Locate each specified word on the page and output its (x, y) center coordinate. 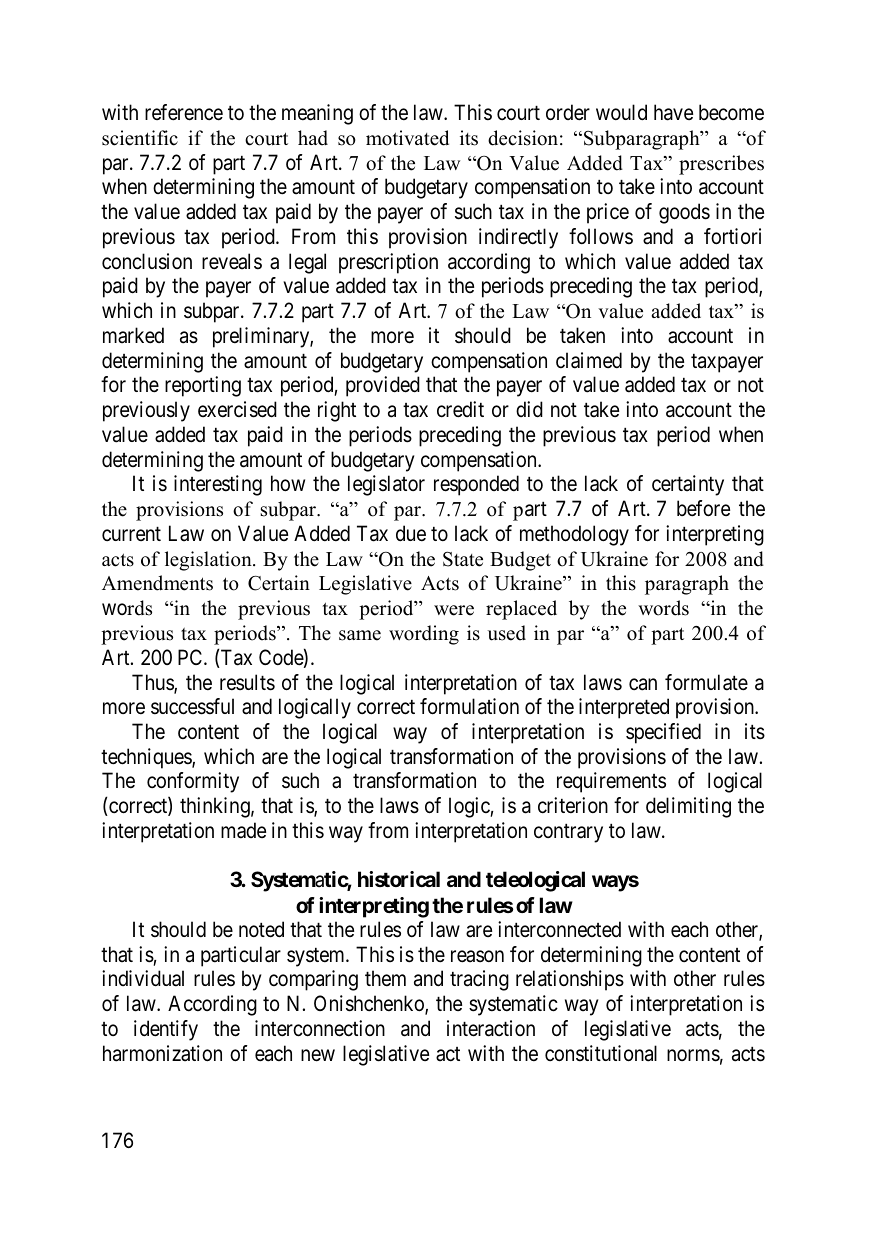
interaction (491, 1028)
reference (184, 112)
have (673, 112)
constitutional (601, 1053)
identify (166, 1030)
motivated (407, 138)
